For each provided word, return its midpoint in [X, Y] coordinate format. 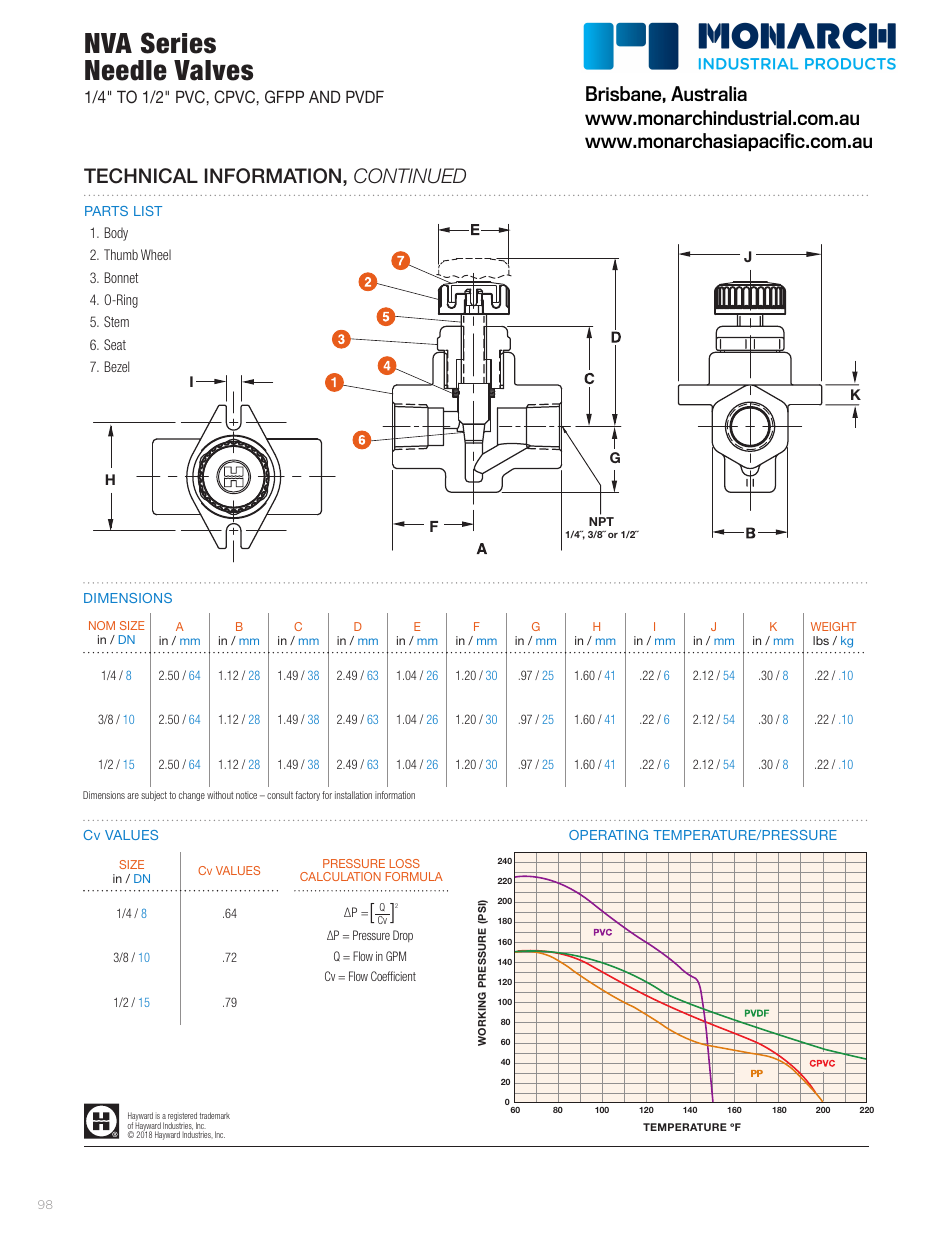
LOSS [405, 863]
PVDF [365, 96]
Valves [213, 70]
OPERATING [608, 835]
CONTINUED [410, 176]
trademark [215, 1115]
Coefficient [393, 976]
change [192, 796]
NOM [102, 625]
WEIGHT [833, 626]
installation [353, 795]
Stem [116, 321]
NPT [601, 521]
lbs [821, 640]
